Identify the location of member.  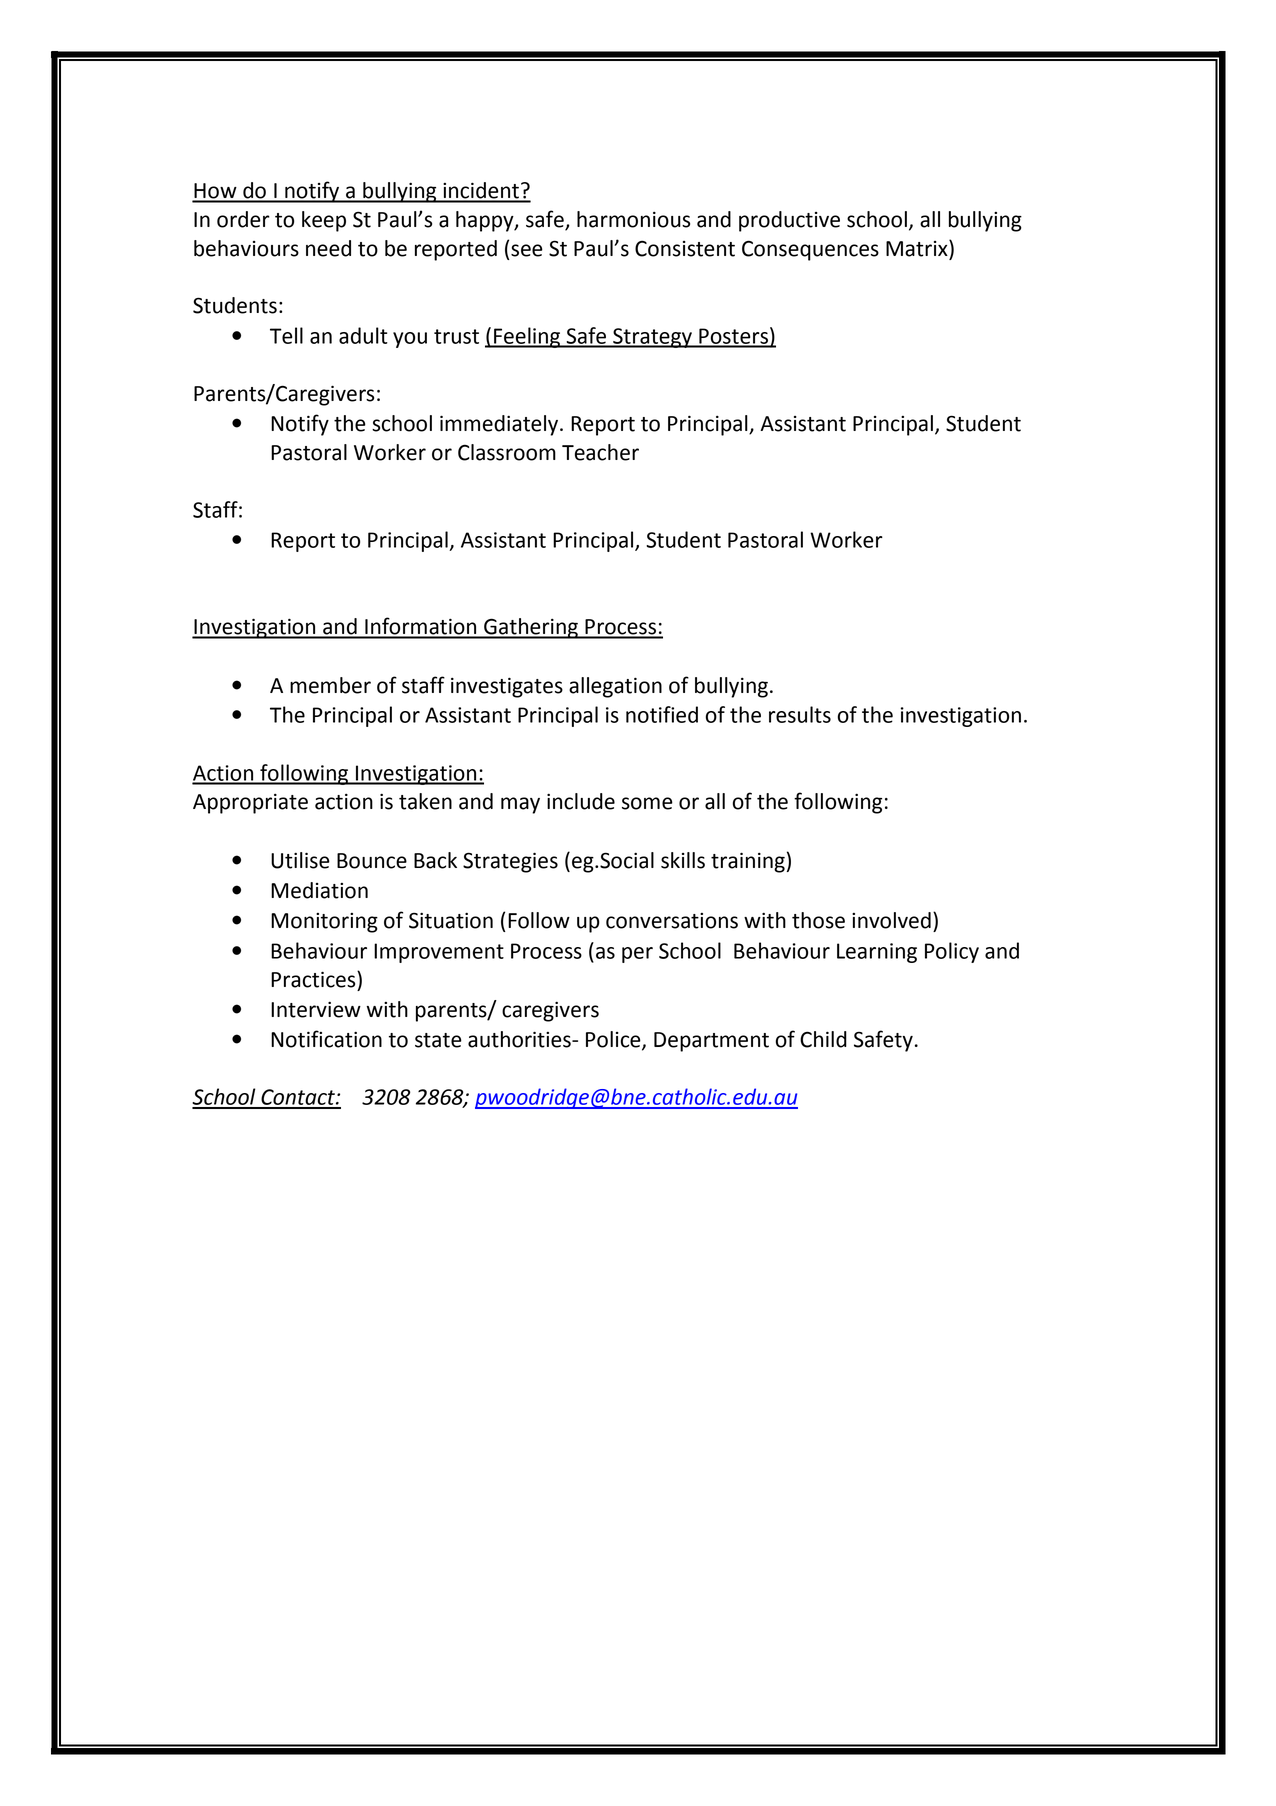
(330, 685).
